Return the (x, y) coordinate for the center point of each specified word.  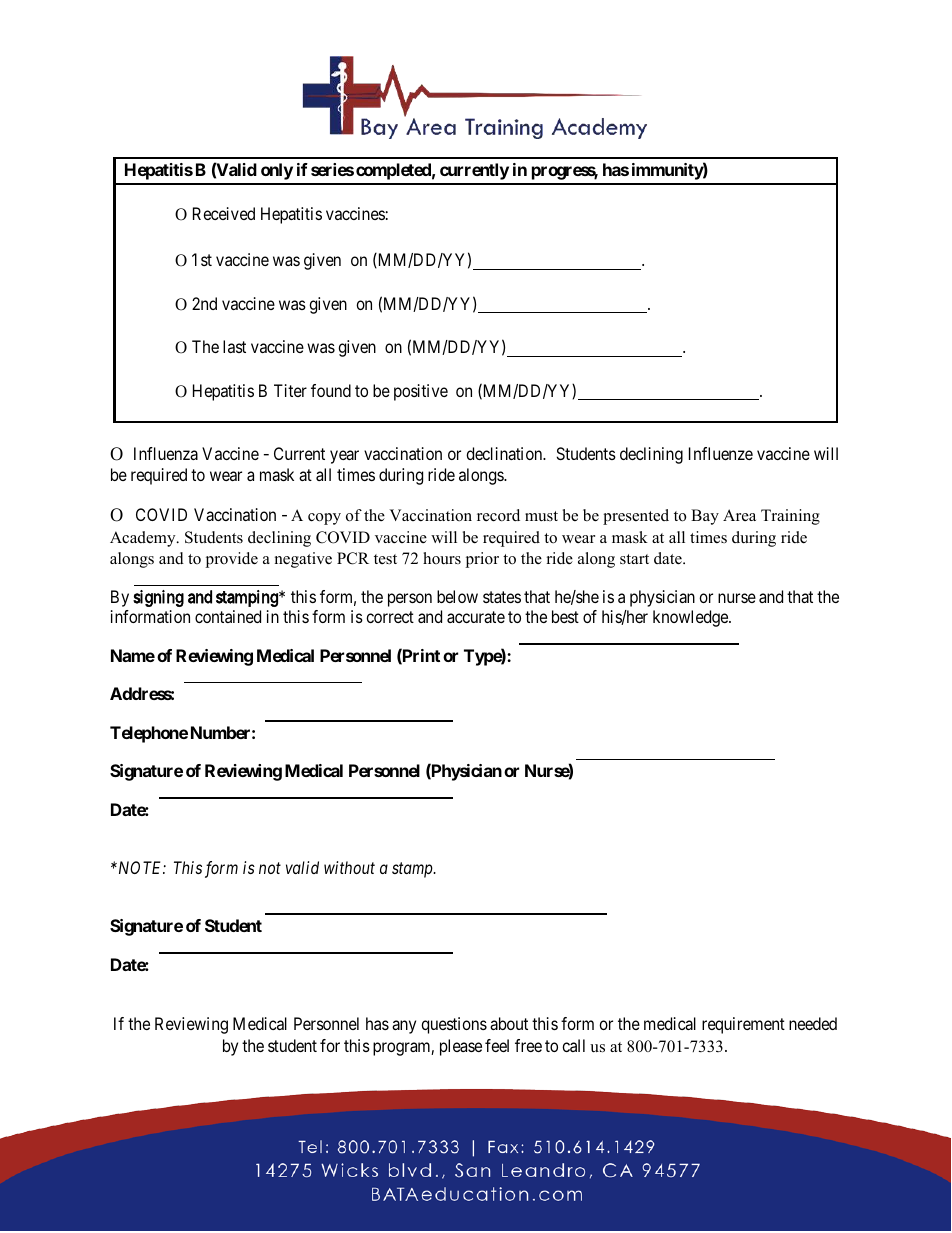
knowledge (691, 618)
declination (505, 453)
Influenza (166, 453)
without (349, 867)
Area (739, 515)
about (509, 1023)
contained (228, 616)
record (498, 515)
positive (421, 392)
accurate (476, 617)
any (404, 1027)
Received (224, 213)
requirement (743, 1025)
